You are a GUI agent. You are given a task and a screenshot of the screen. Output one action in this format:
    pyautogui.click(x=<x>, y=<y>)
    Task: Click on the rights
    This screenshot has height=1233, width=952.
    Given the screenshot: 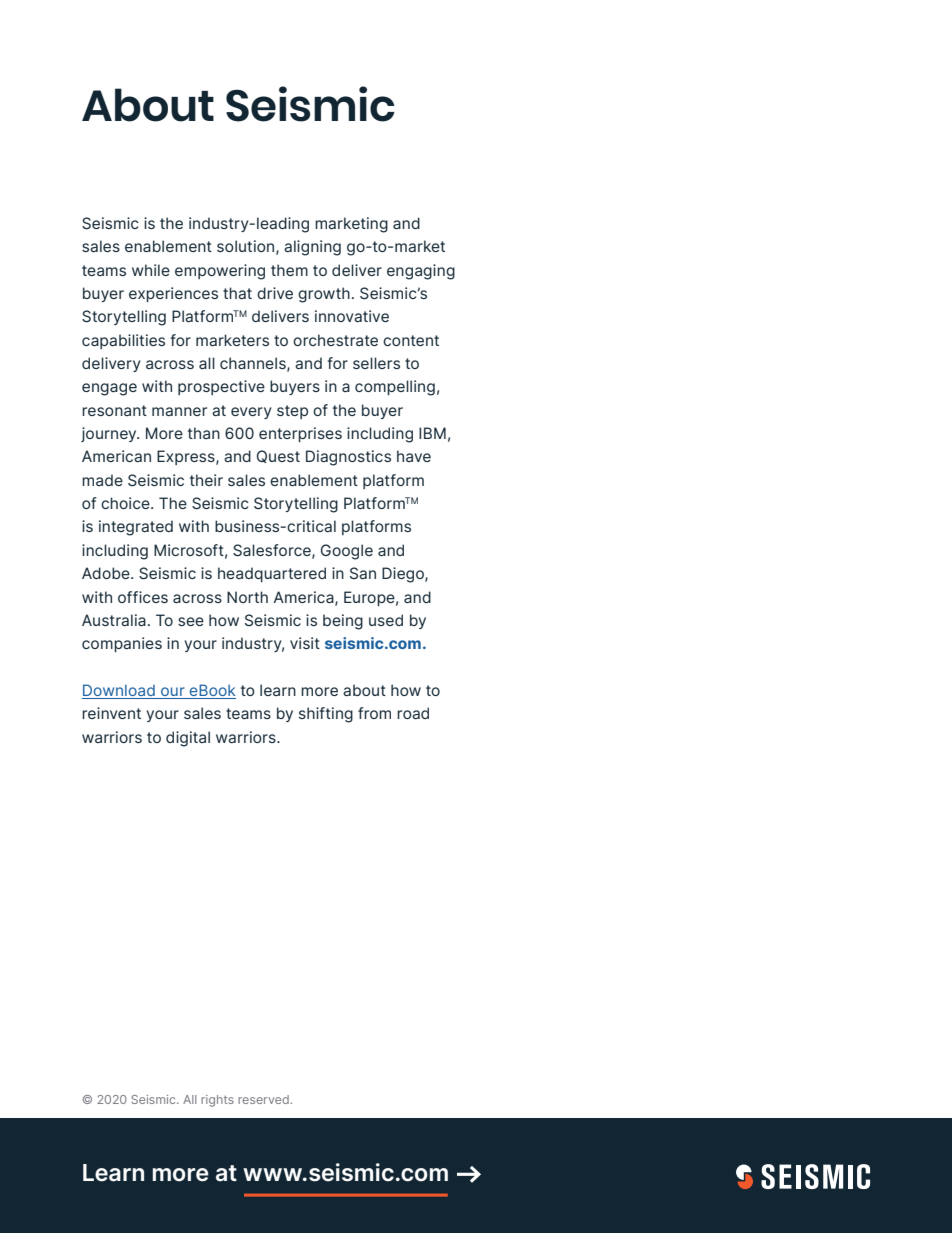 What is the action you would take?
    pyautogui.click(x=217, y=1101)
